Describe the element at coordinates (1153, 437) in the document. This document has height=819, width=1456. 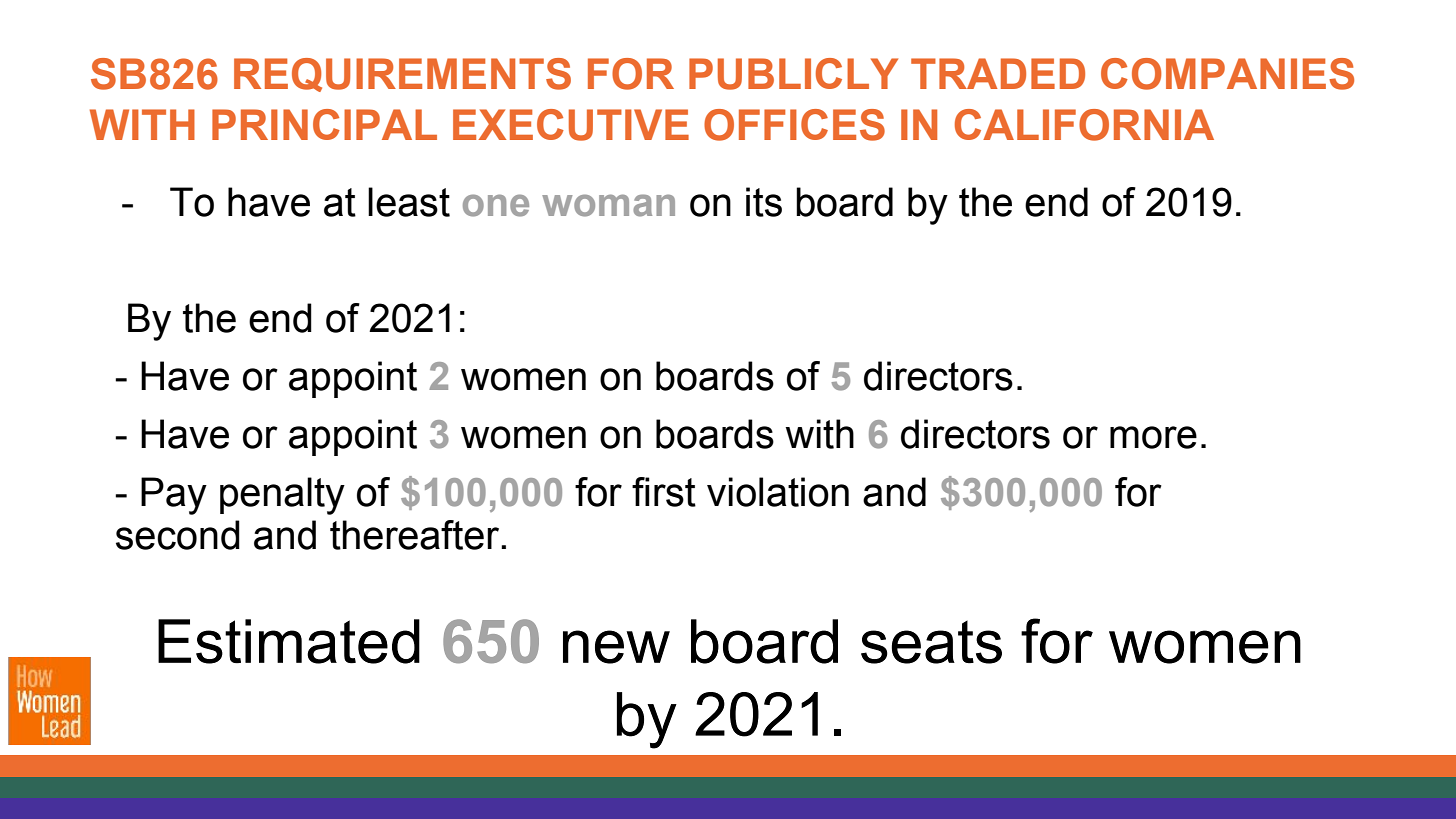
I see `more` at that location.
